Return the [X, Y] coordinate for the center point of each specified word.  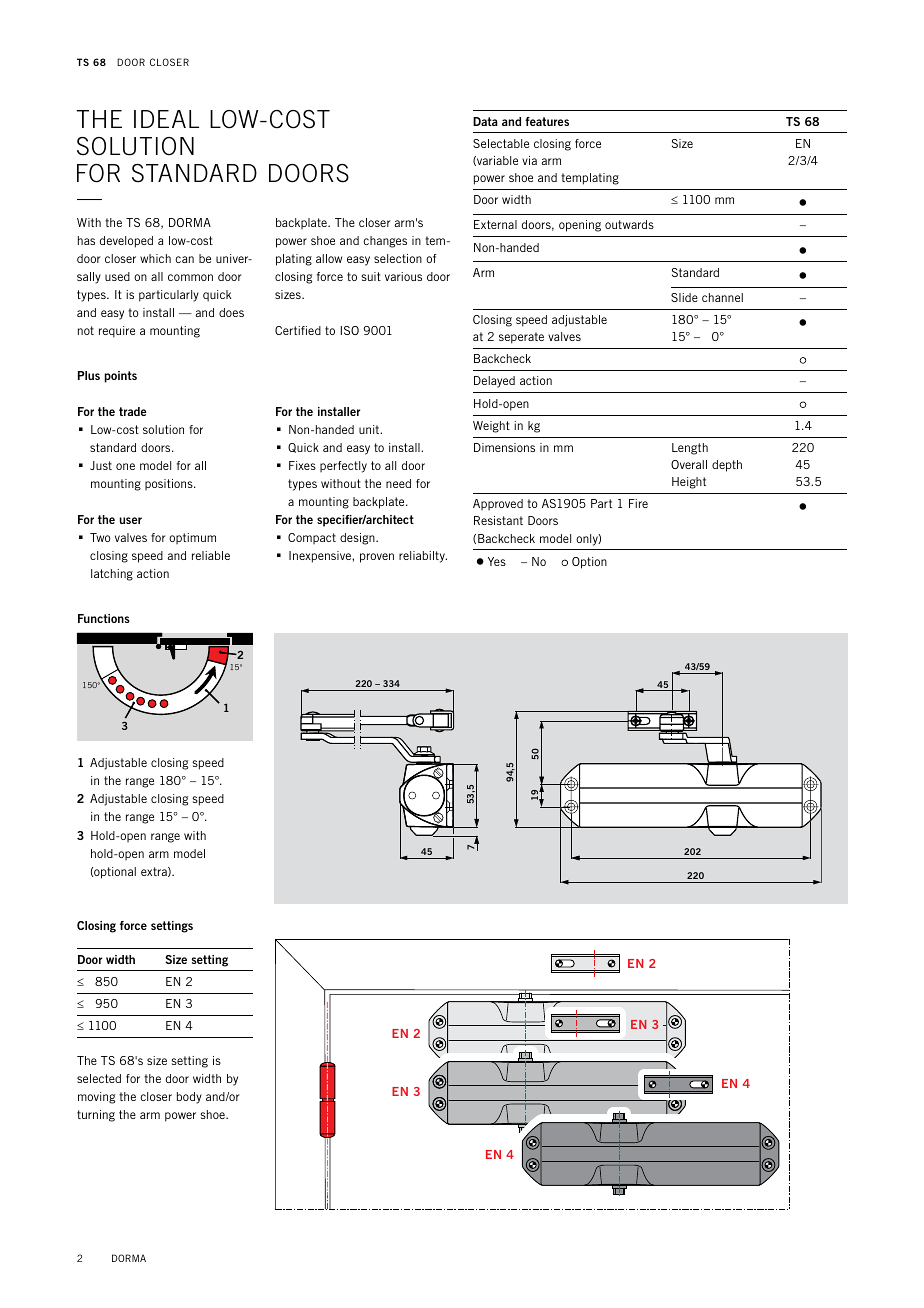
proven [377, 558]
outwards [629, 224]
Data [485, 121]
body [189, 1098]
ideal [166, 119]
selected [99, 1078]
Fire [638, 503]
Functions [104, 618]
